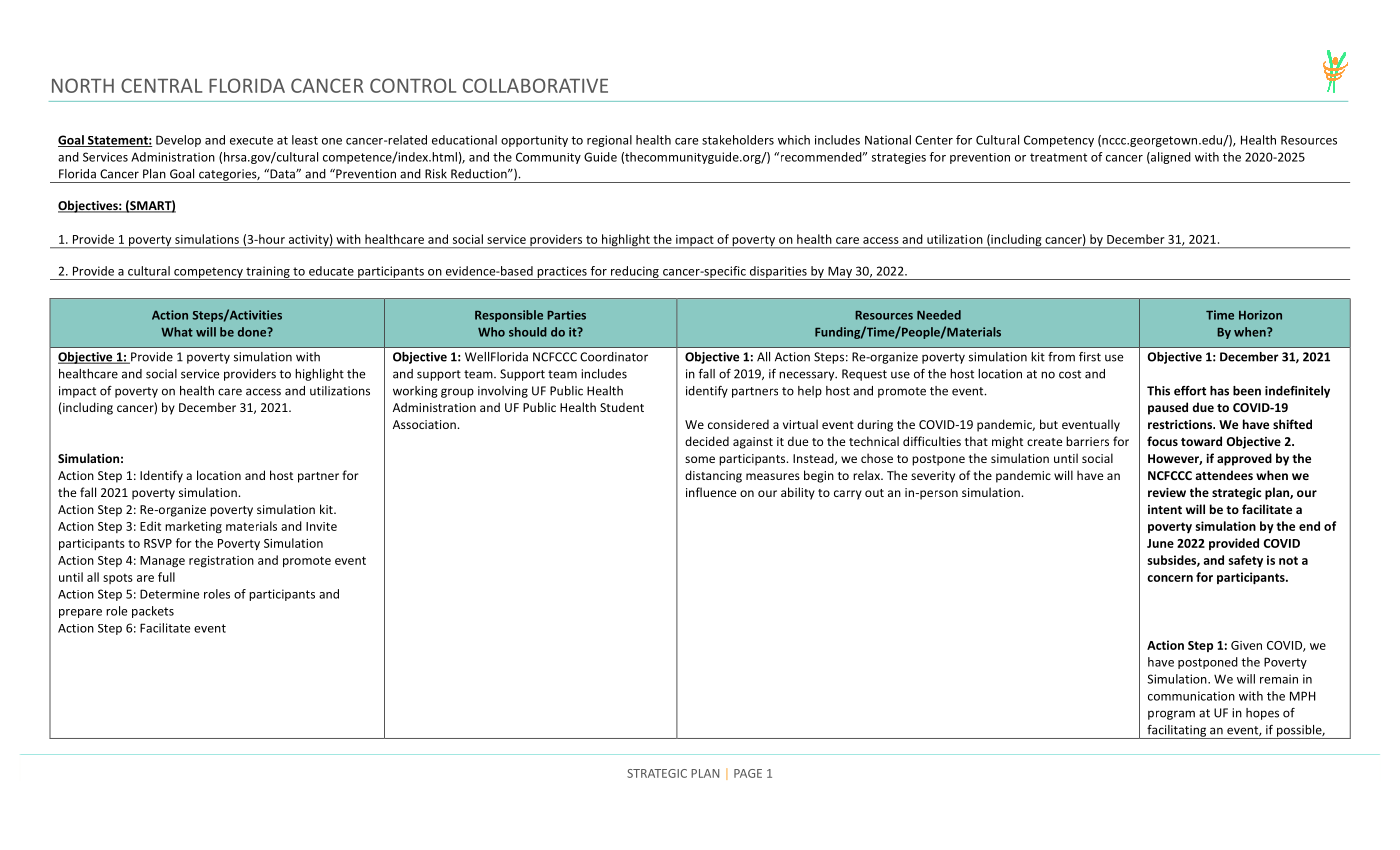 The width and height of the document is (1400, 850). Describe the element at coordinates (1170, 158) in the document. I see `aligned` at that location.
